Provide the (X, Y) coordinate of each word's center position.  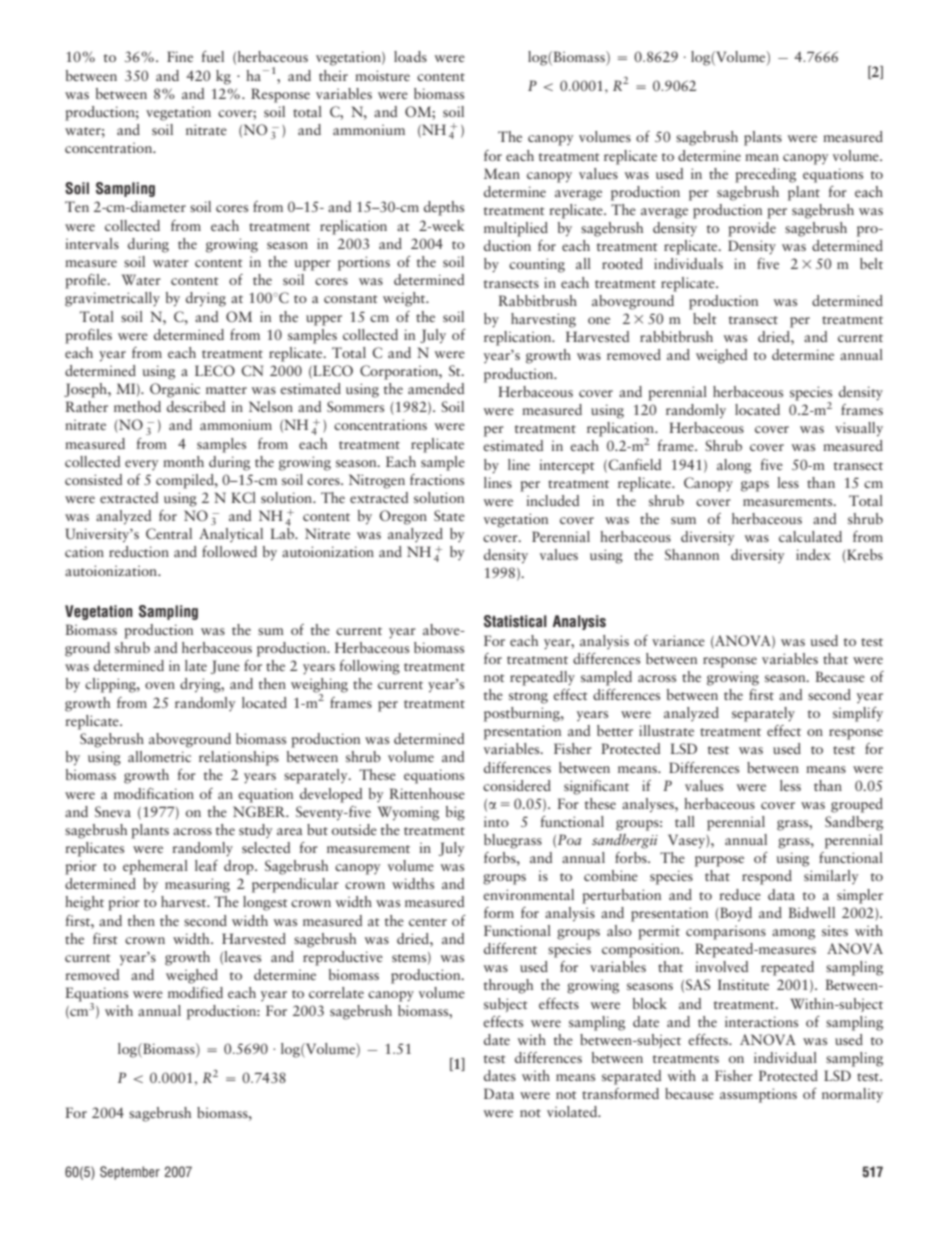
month (183, 461)
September (130, 1173)
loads (410, 56)
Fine (180, 56)
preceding (765, 175)
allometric (159, 756)
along (734, 466)
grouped (857, 805)
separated (631, 1077)
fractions (437, 479)
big (455, 813)
